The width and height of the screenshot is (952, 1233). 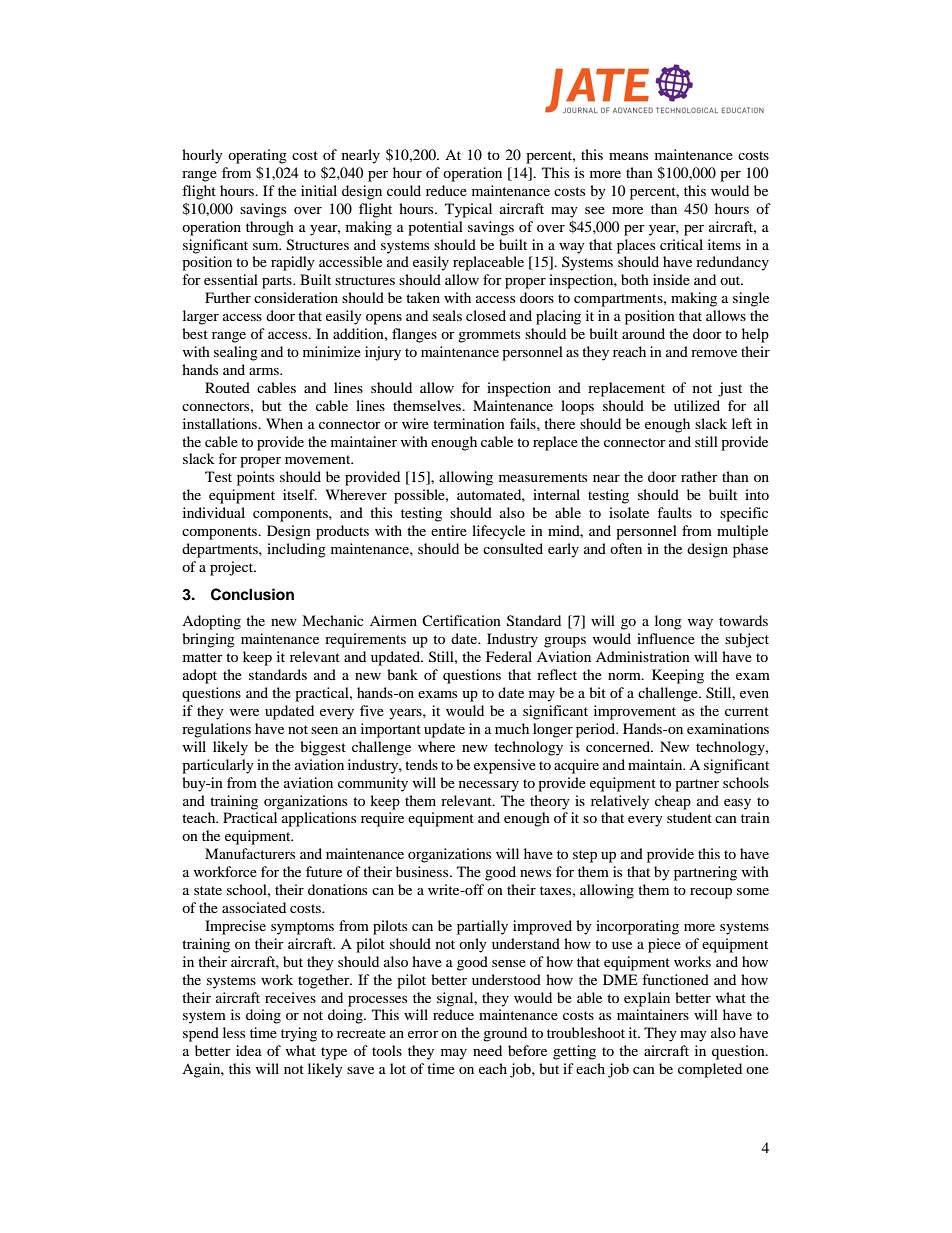 What do you see at coordinates (218, 766) in the screenshot?
I see `particularly` at bounding box center [218, 766].
